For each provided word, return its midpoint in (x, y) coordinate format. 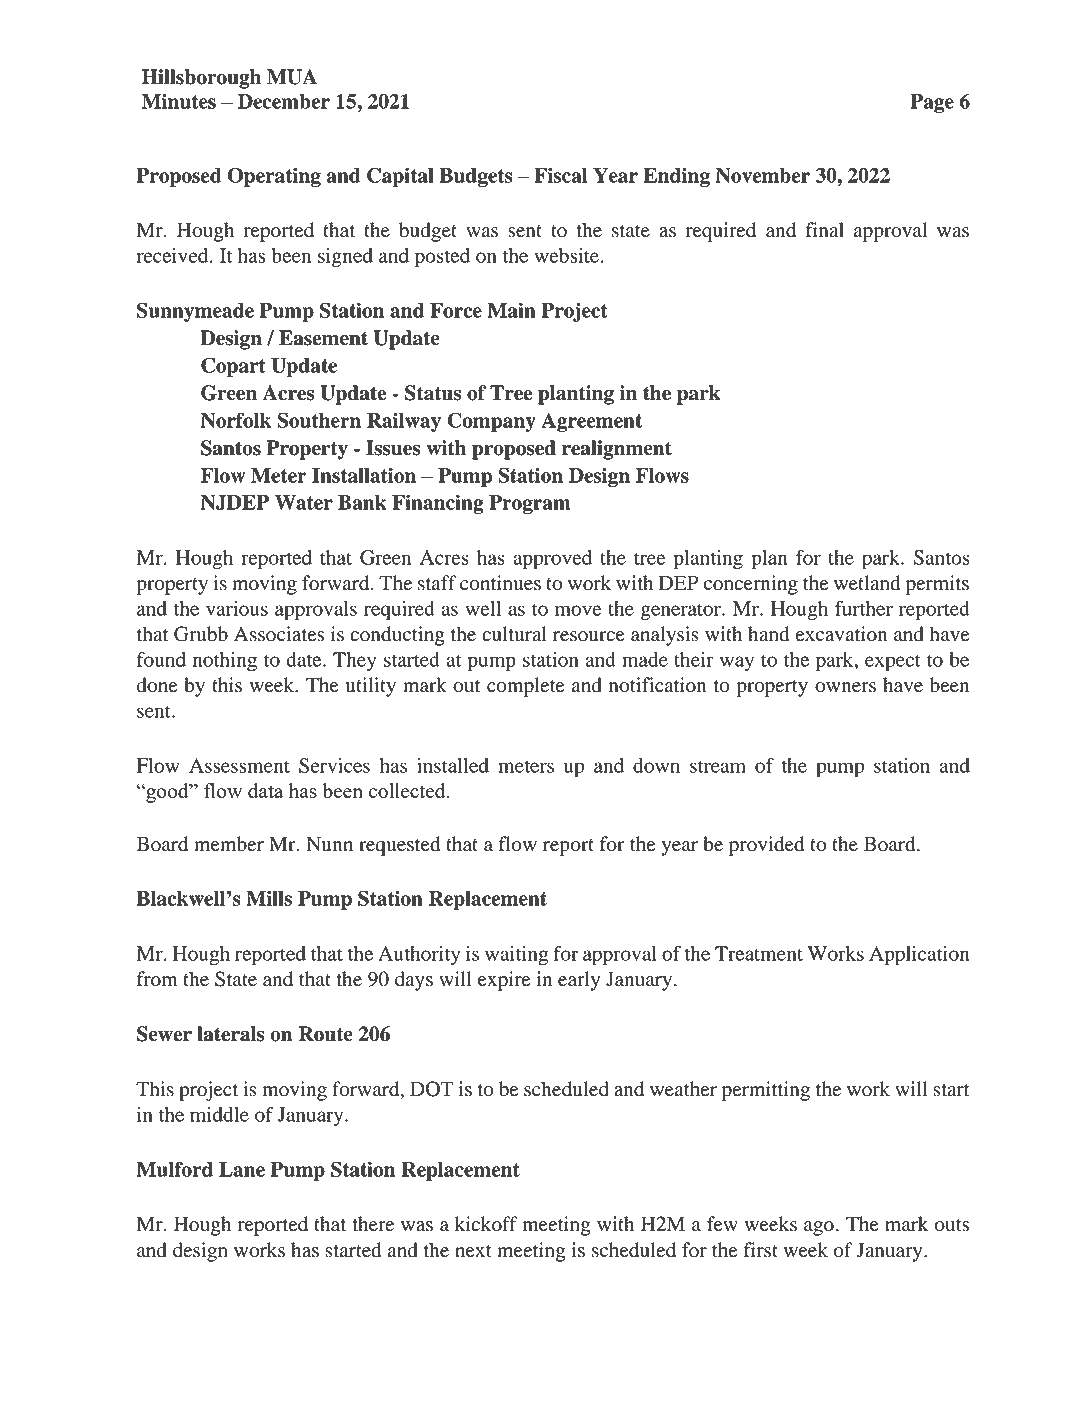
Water (304, 502)
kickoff (486, 1224)
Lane (242, 1169)
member (229, 844)
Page (932, 103)
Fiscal (560, 175)
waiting (516, 956)
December (284, 101)
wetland (867, 583)
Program (530, 504)
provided (766, 846)
